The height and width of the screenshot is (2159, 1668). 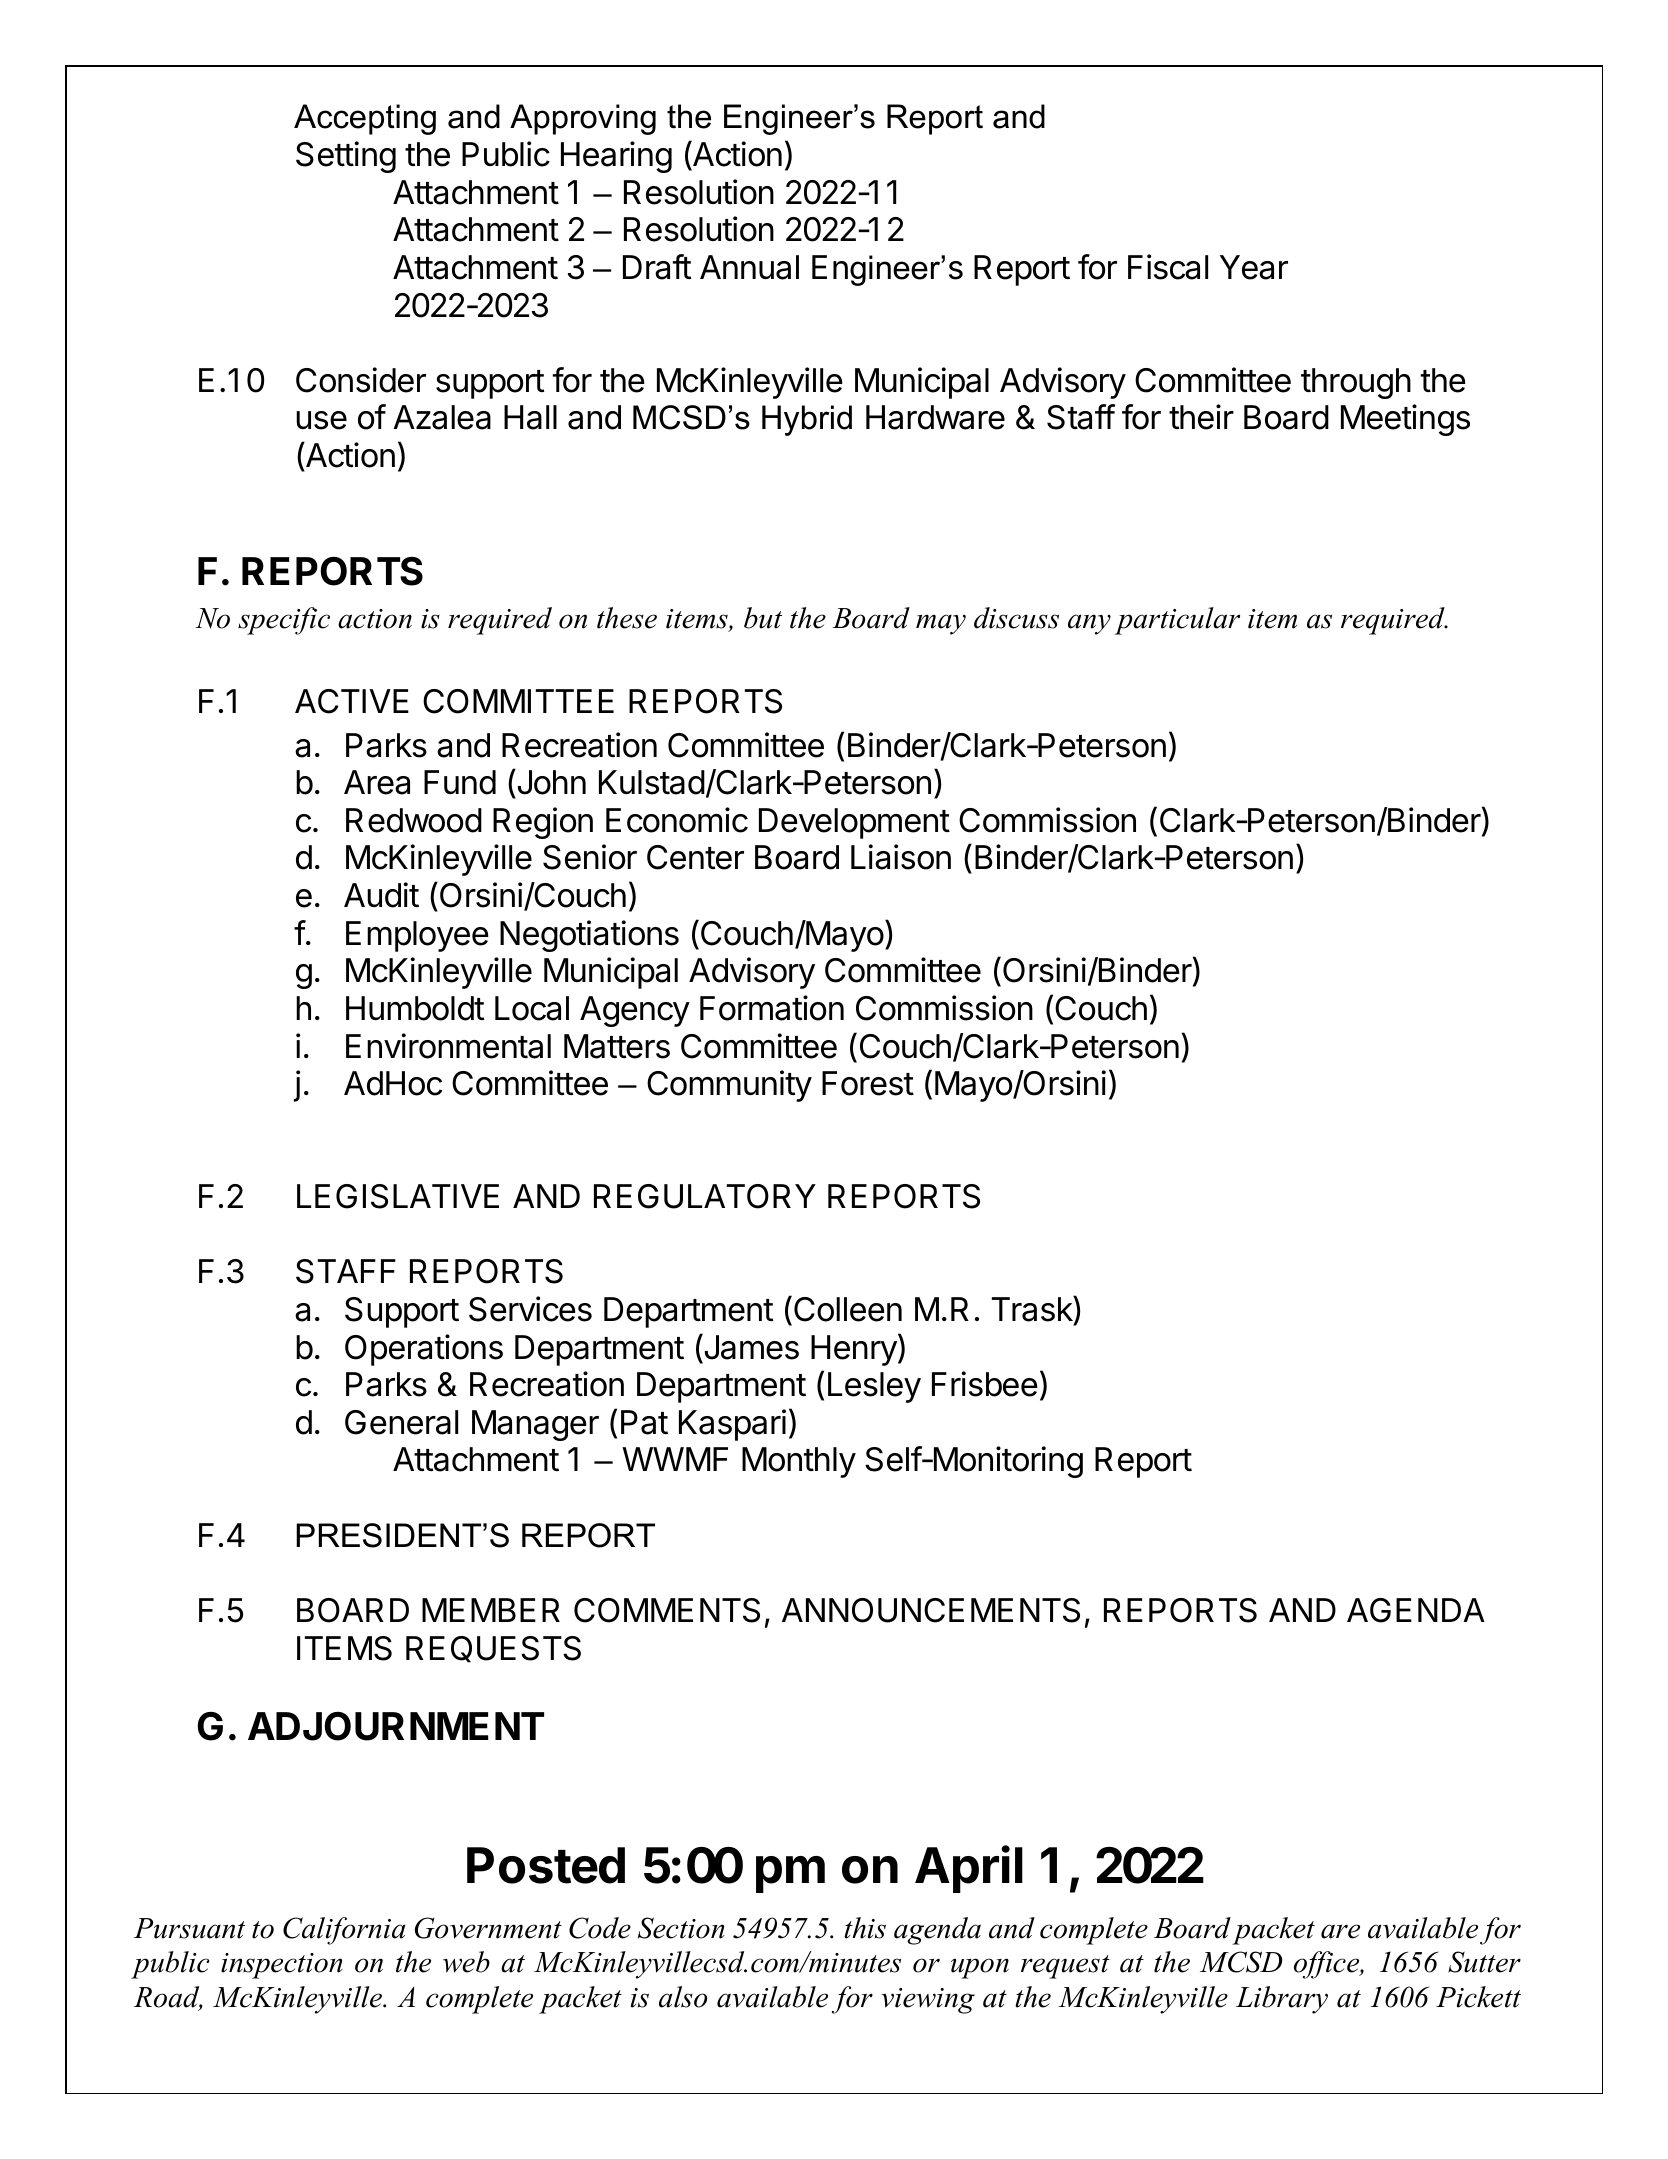 What do you see at coordinates (865, 1928) in the screenshot?
I see `this` at bounding box center [865, 1928].
